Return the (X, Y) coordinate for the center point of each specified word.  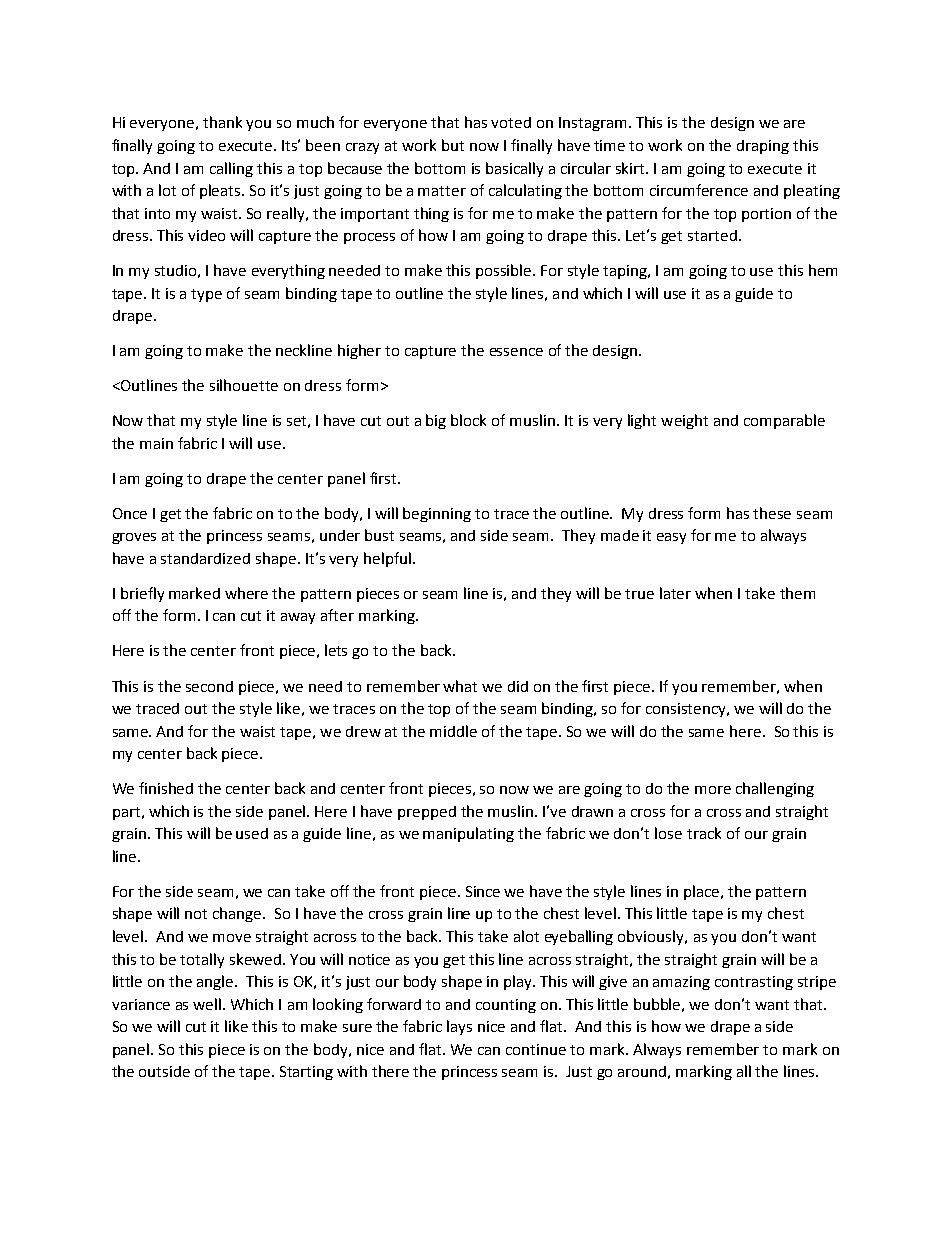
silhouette (244, 385)
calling (231, 169)
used (252, 833)
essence (516, 352)
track (704, 833)
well (207, 1004)
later (675, 593)
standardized (205, 558)
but (453, 145)
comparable (784, 421)
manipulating (468, 834)
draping (763, 147)
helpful (387, 559)
